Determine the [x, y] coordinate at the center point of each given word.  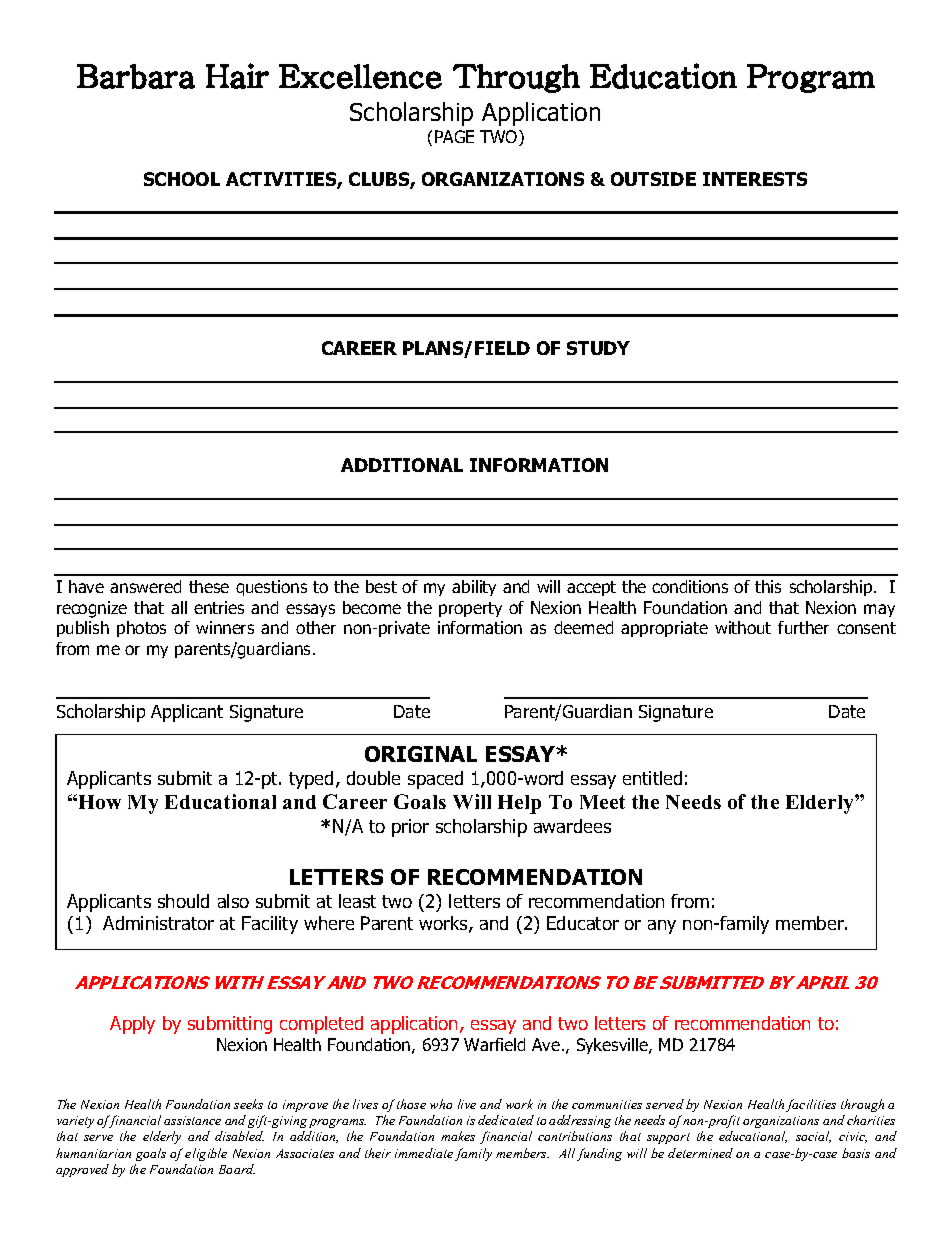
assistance [192, 1120]
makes [458, 1136]
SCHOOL [182, 179]
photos [141, 629]
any [662, 927]
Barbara [136, 76]
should [183, 901]
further [803, 627]
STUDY [598, 348]
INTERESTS [755, 179]
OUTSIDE [653, 179]
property [470, 609]
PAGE [454, 136]
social [813, 1137]
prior [410, 828]
